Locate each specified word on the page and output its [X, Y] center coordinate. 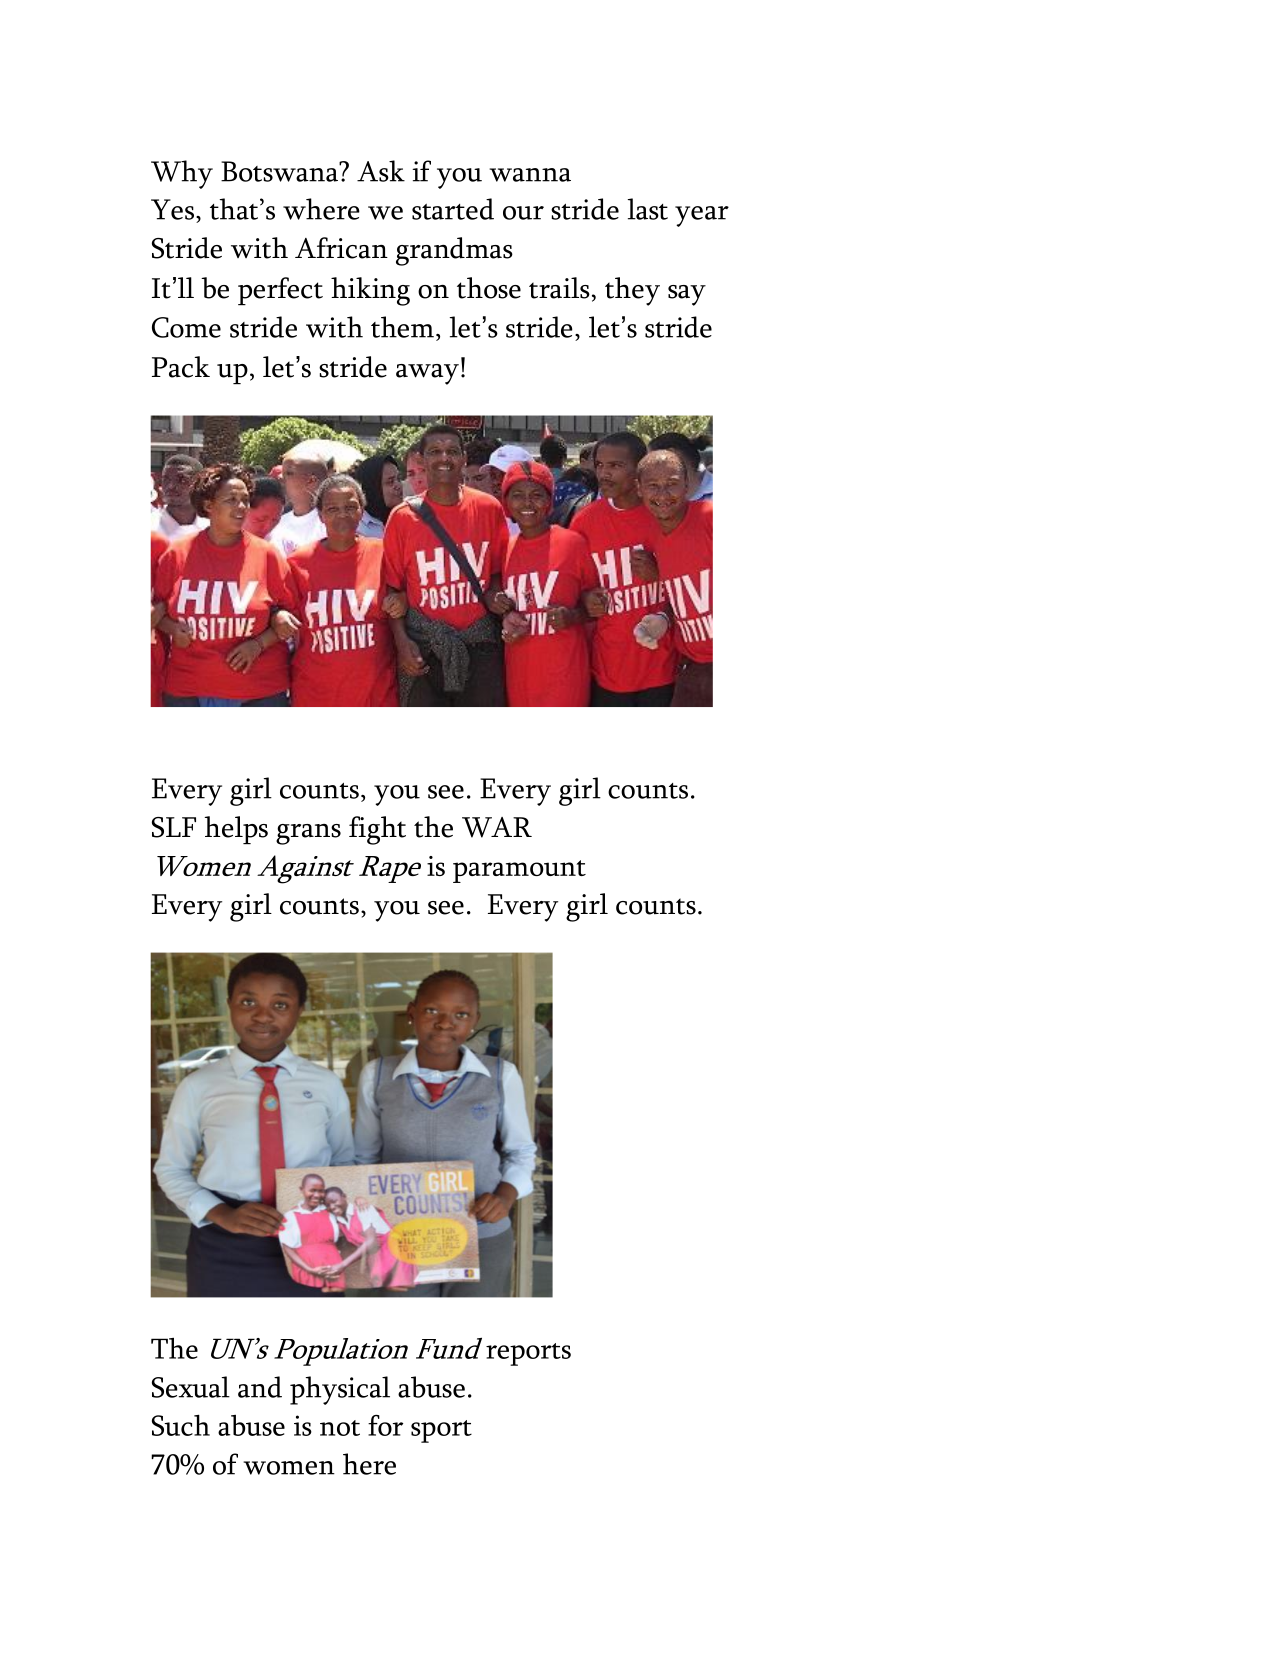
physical [340, 1390]
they [632, 291]
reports [528, 1354]
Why [182, 174]
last [648, 209]
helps [236, 830]
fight [377, 830]
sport [441, 1431]
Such [181, 1425]
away [427, 374]
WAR [497, 827]
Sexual [191, 1387]
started [453, 209]
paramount [519, 871]
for [385, 1425]
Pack [181, 367]
